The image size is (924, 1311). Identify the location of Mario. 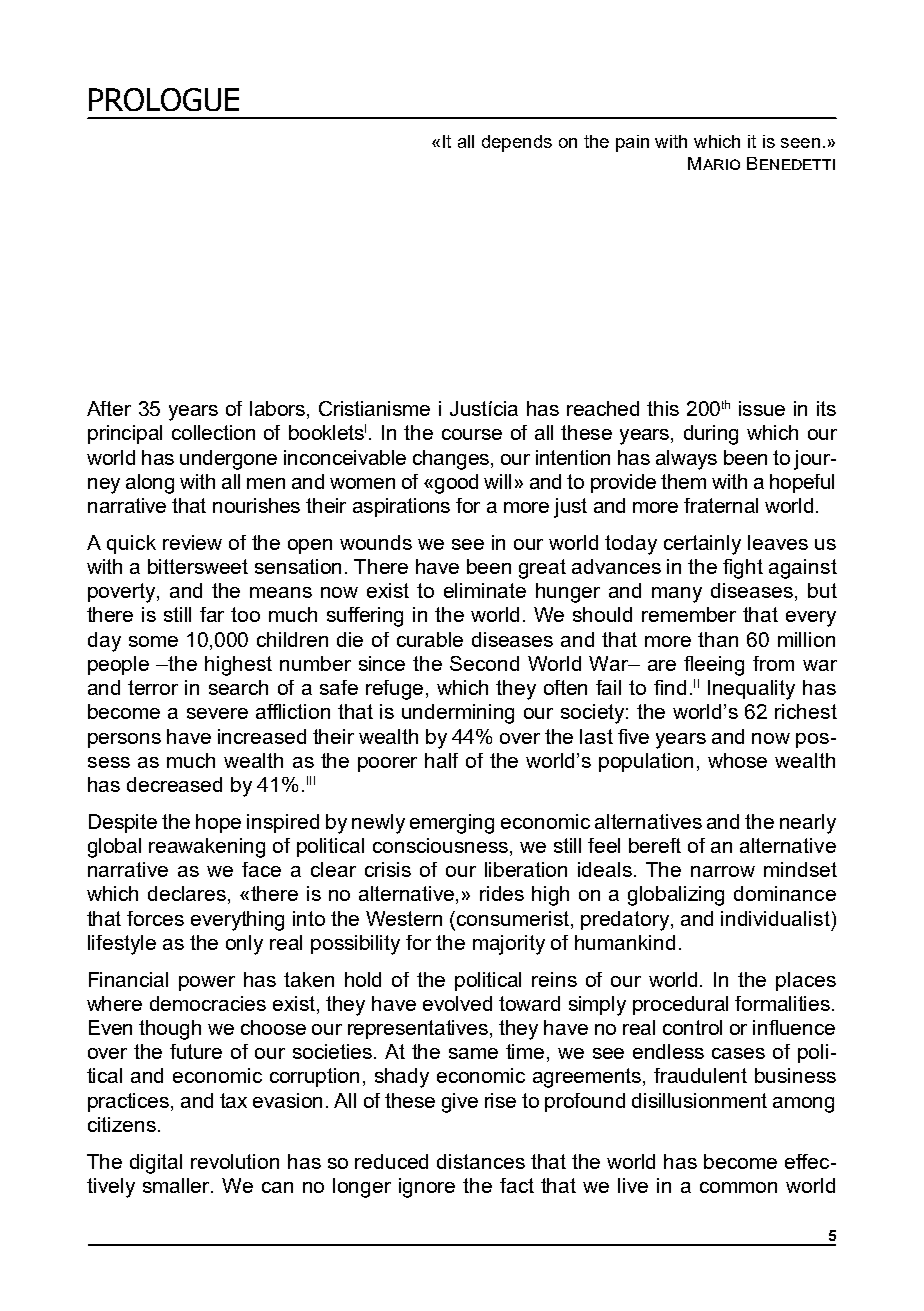
(714, 163).
